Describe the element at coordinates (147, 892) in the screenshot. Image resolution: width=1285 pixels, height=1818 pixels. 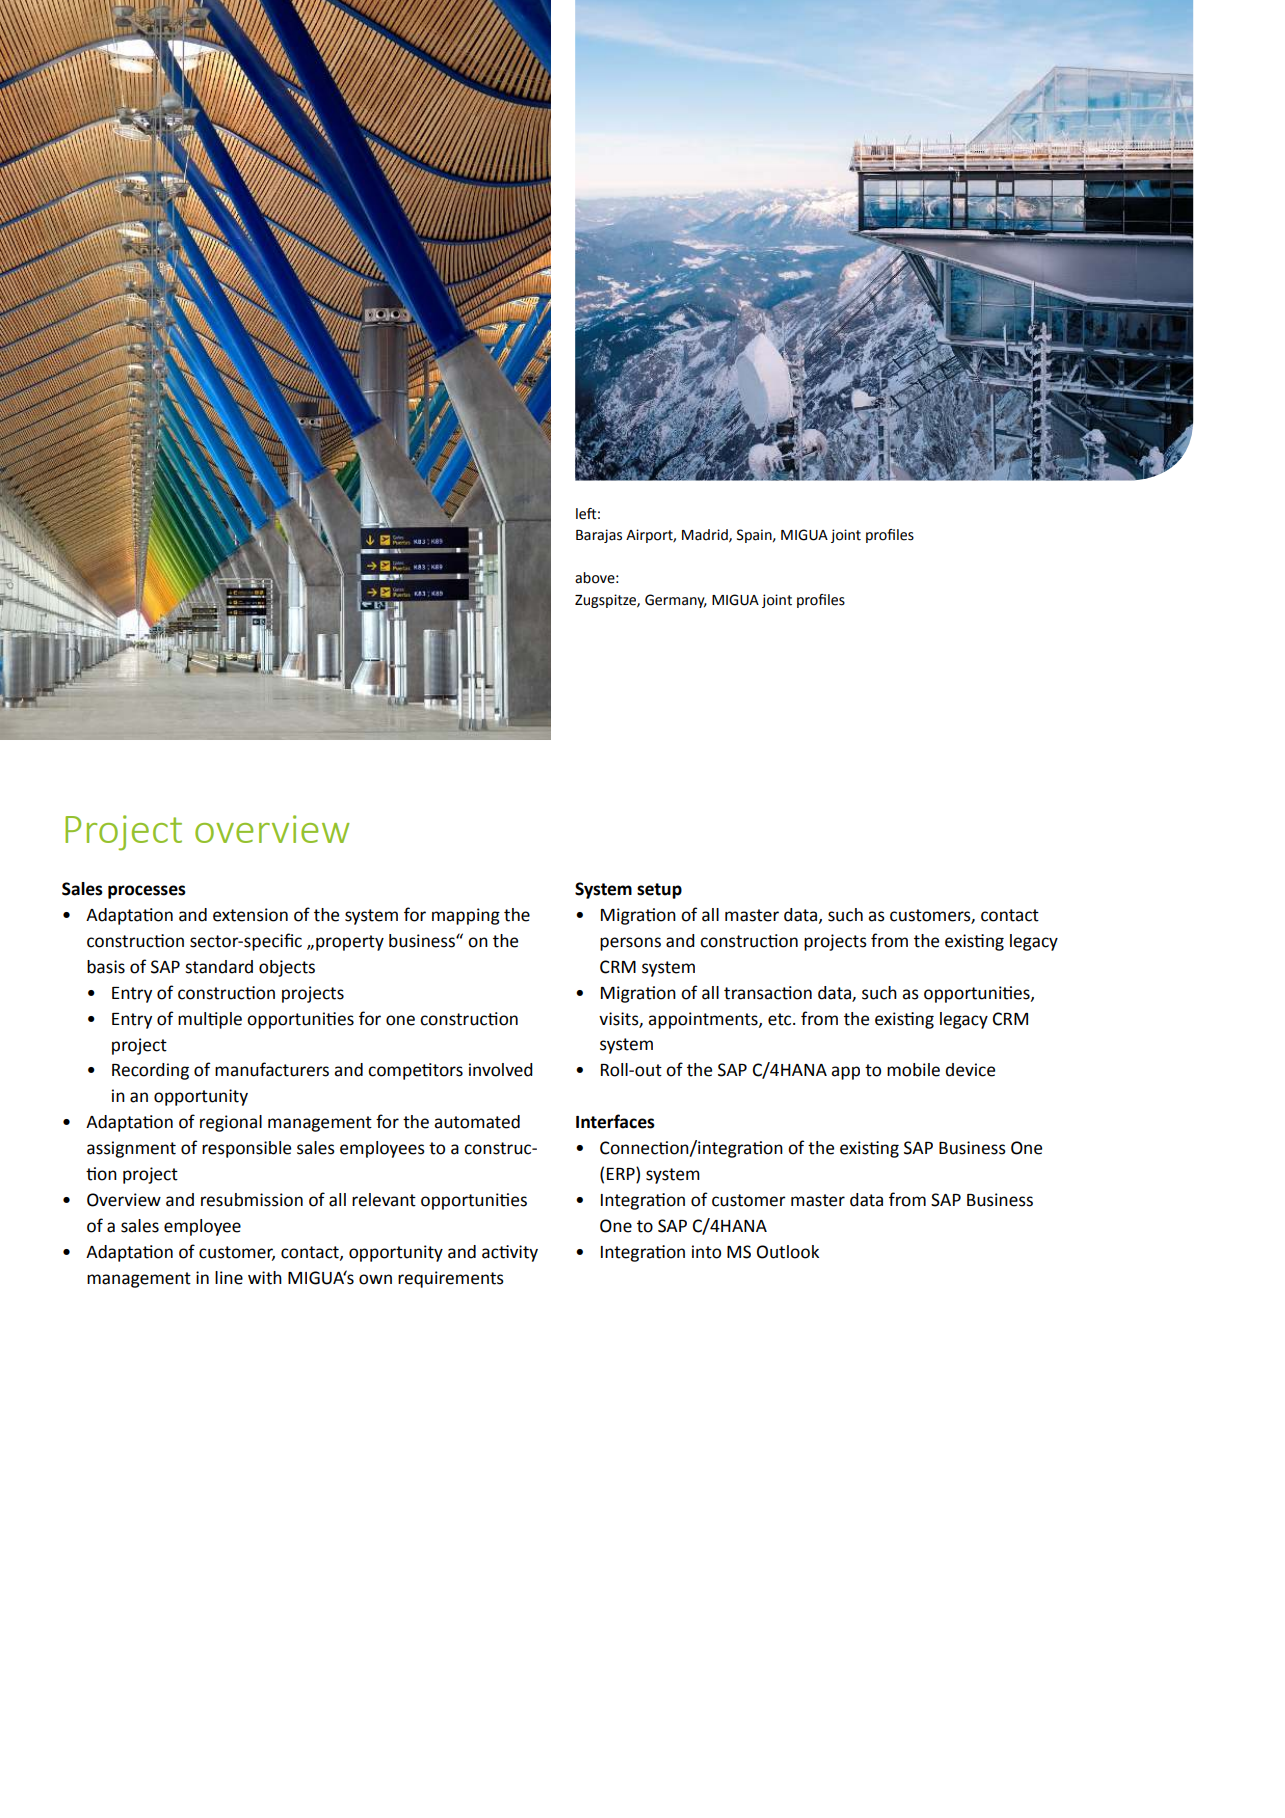
I see `processes` at that location.
